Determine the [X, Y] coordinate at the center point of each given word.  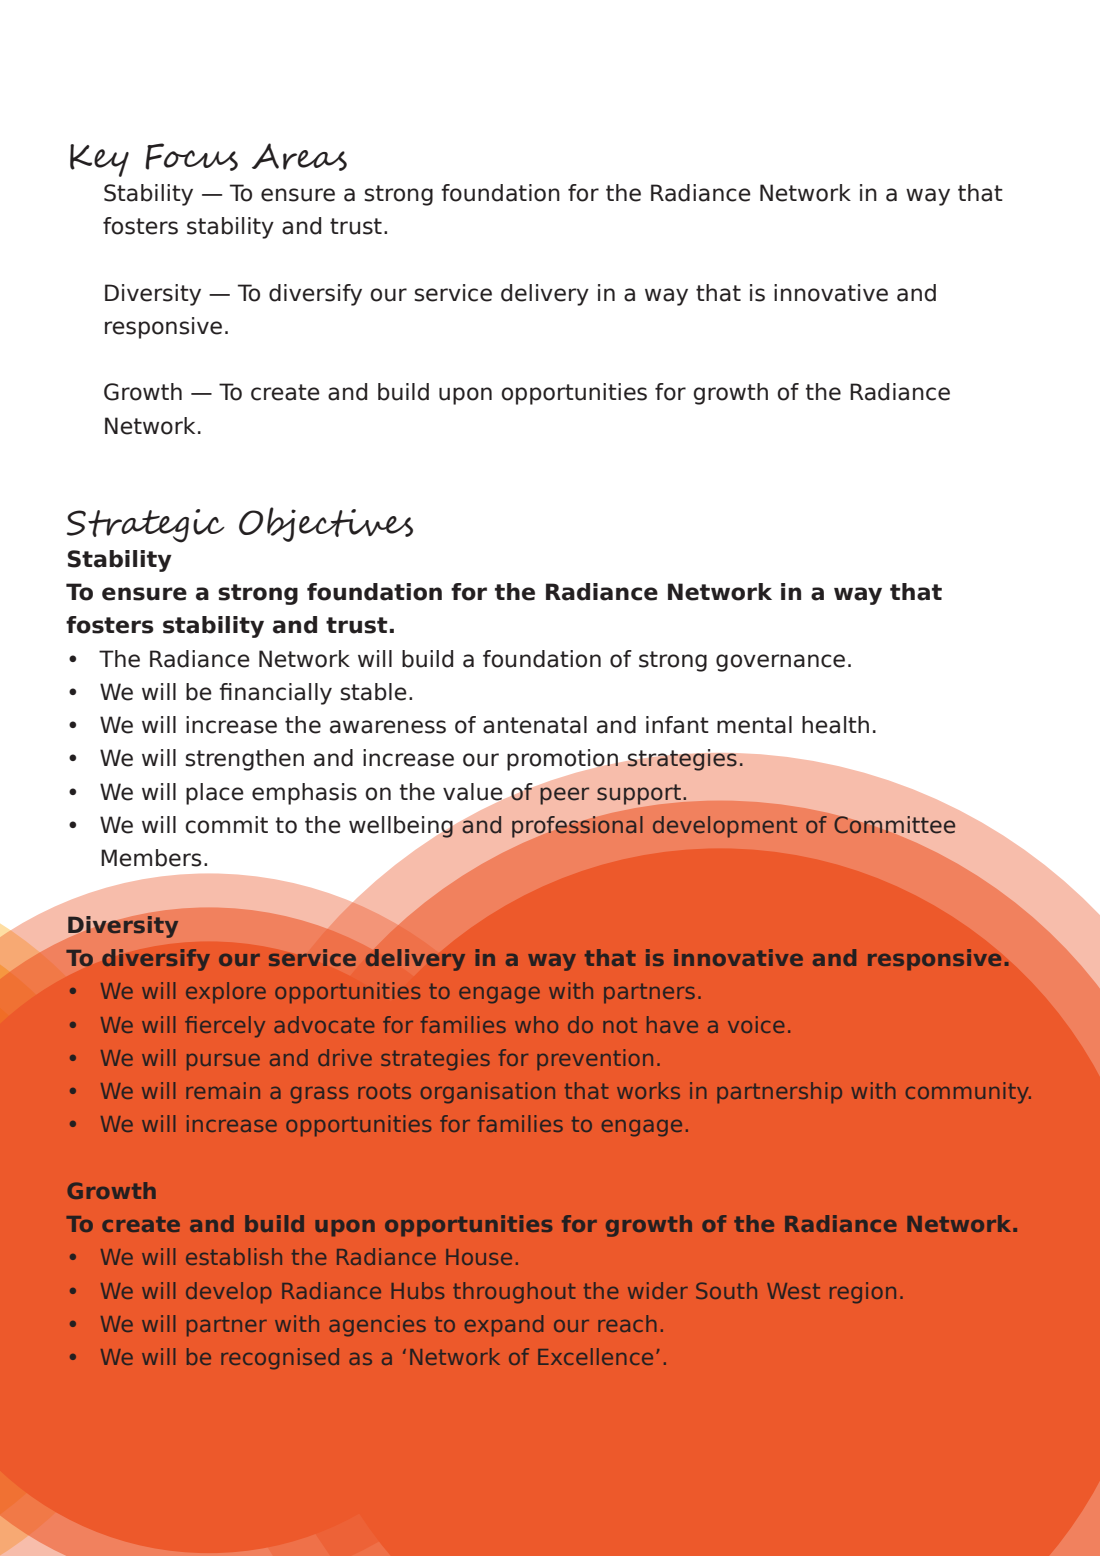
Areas [299, 157]
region [863, 1292]
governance [780, 663]
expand [504, 1325]
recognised [280, 1358]
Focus [191, 157]
